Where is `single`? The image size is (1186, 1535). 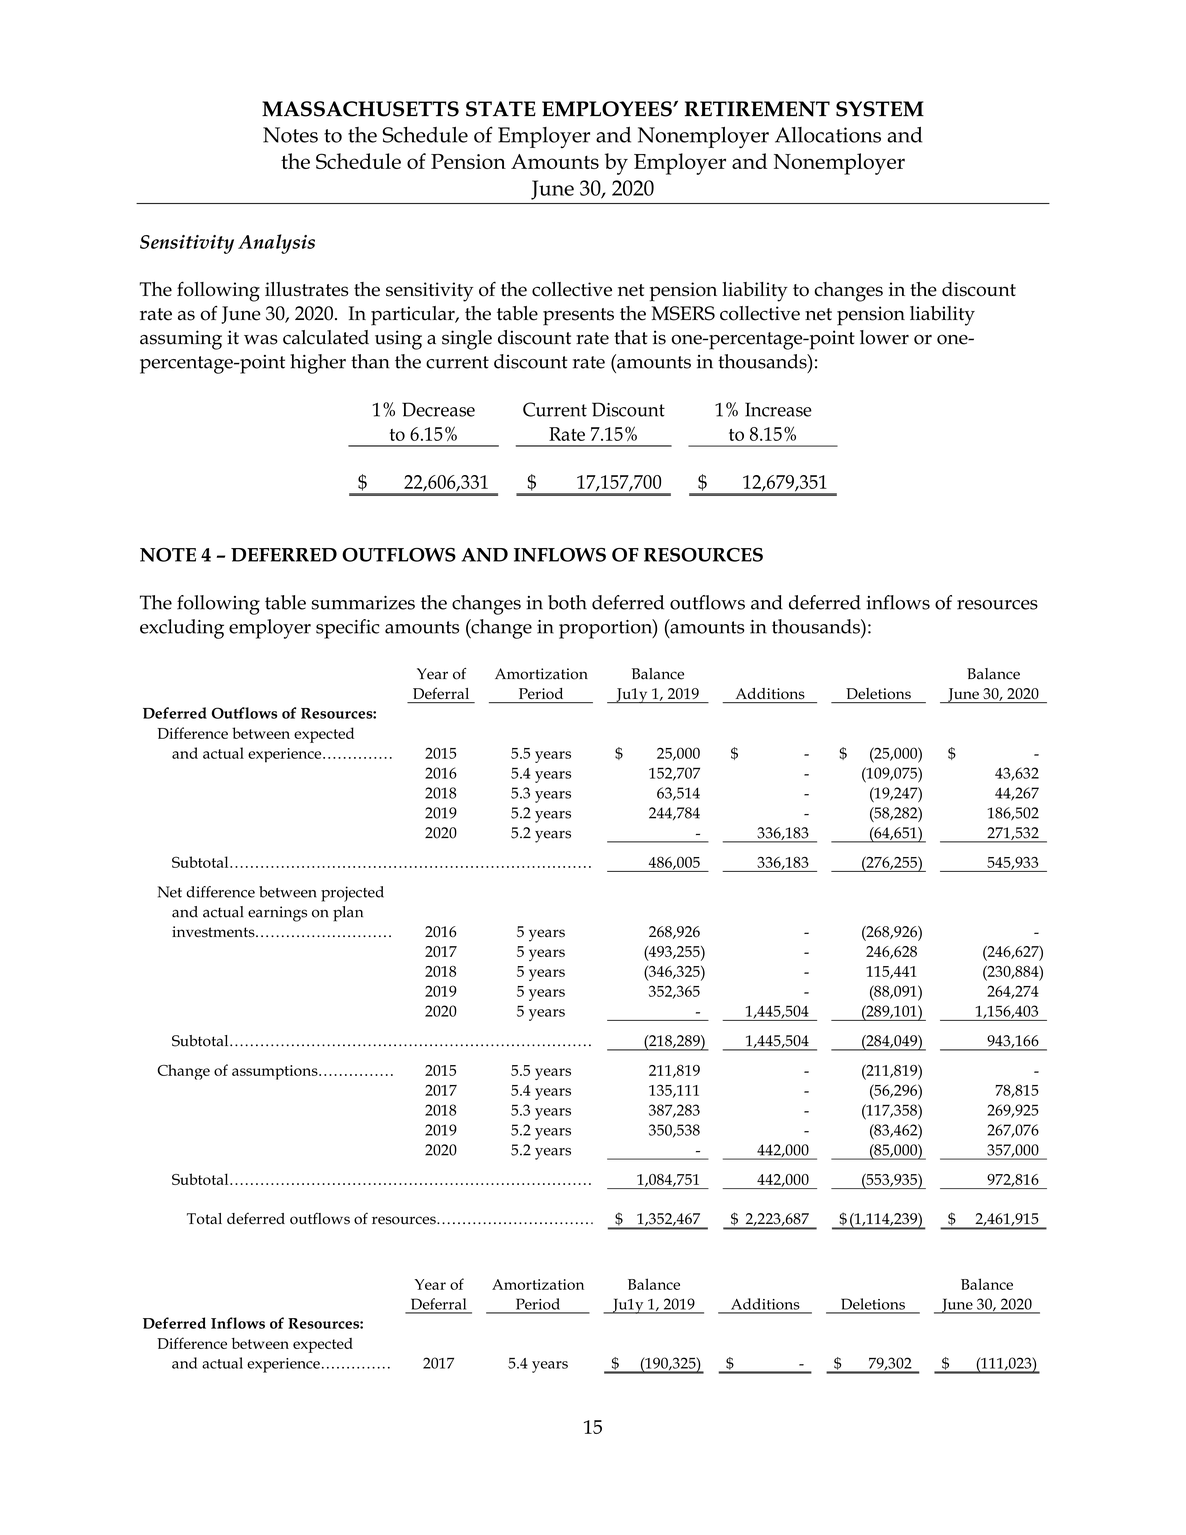
single is located at coordinates (467, 340).
